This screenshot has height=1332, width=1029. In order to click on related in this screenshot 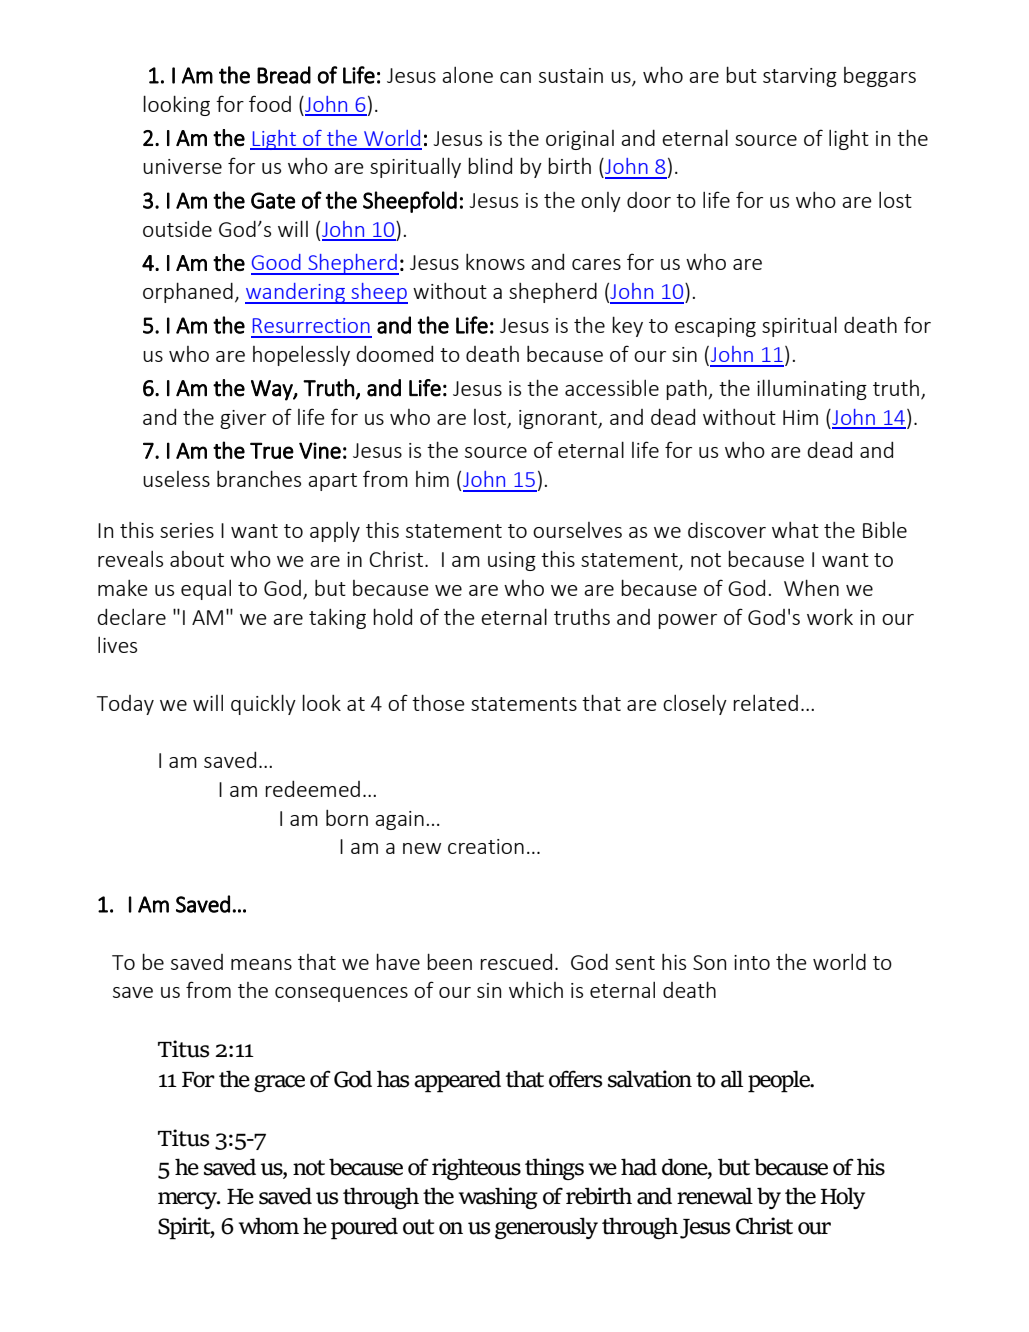, I will do `click(765, 703)`.
